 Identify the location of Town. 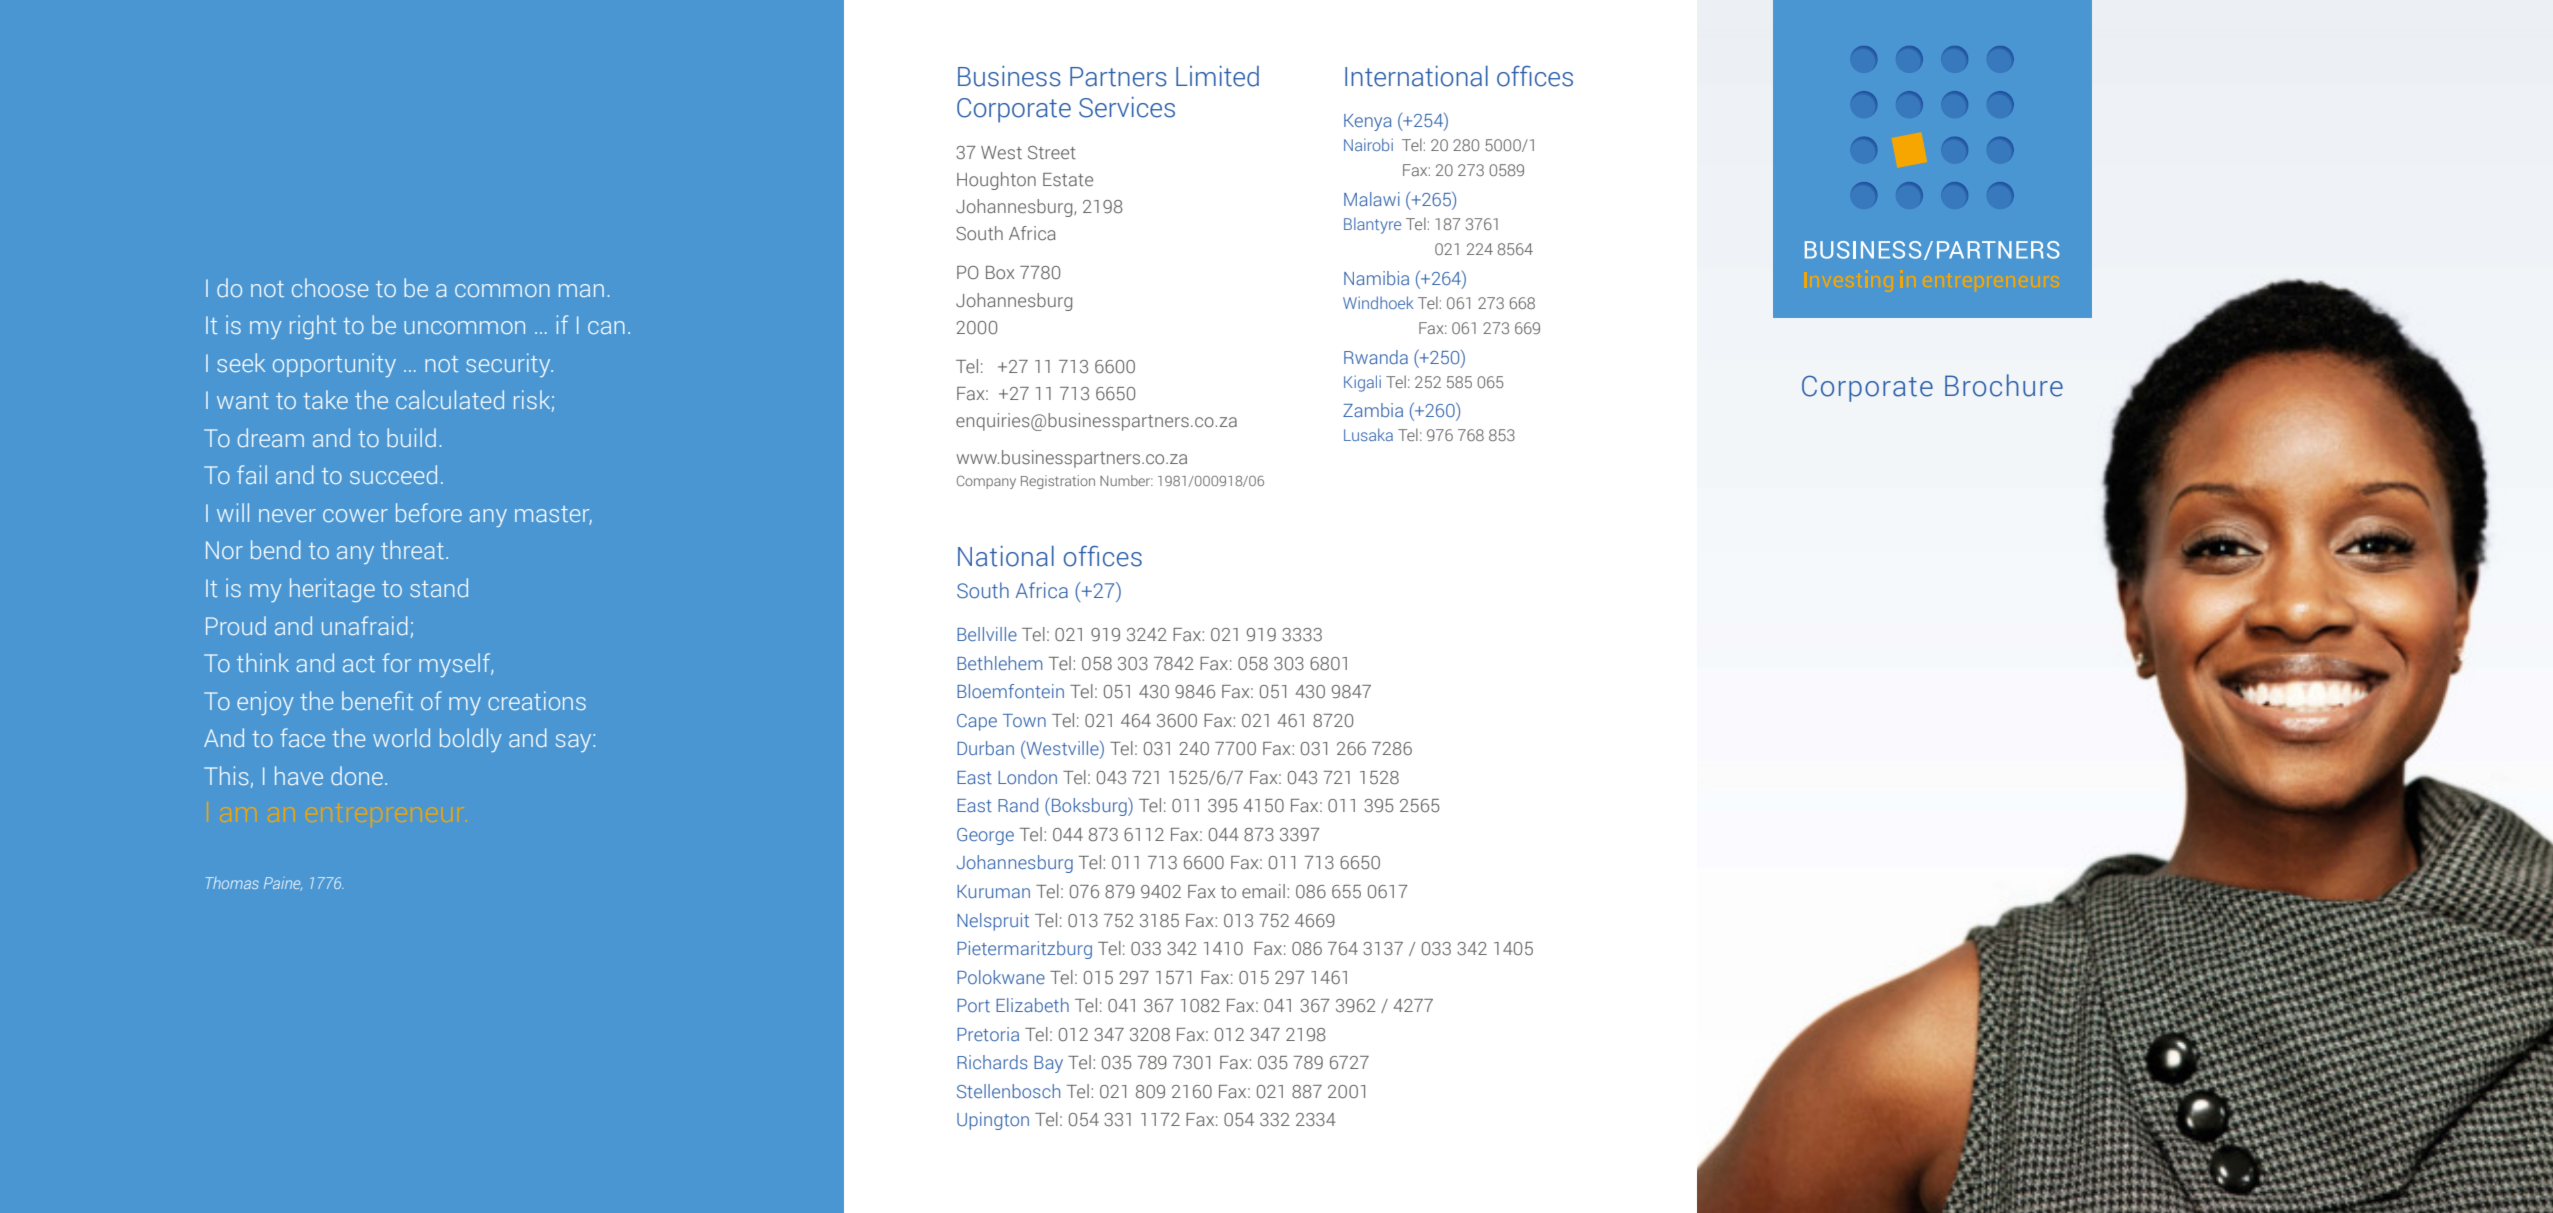
(1024, 720).
